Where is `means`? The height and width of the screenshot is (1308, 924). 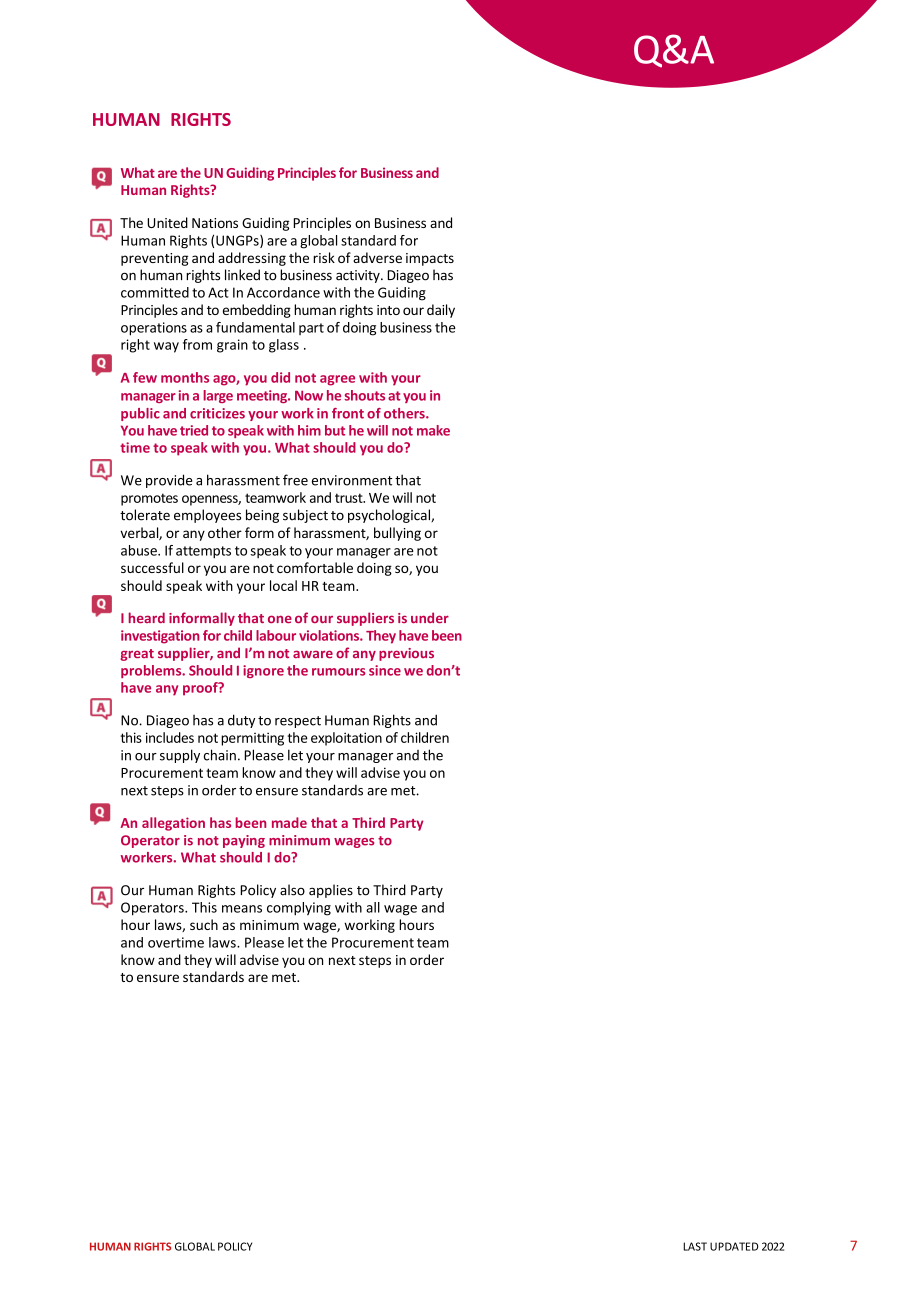
means is located at coordinates (242, 909).
